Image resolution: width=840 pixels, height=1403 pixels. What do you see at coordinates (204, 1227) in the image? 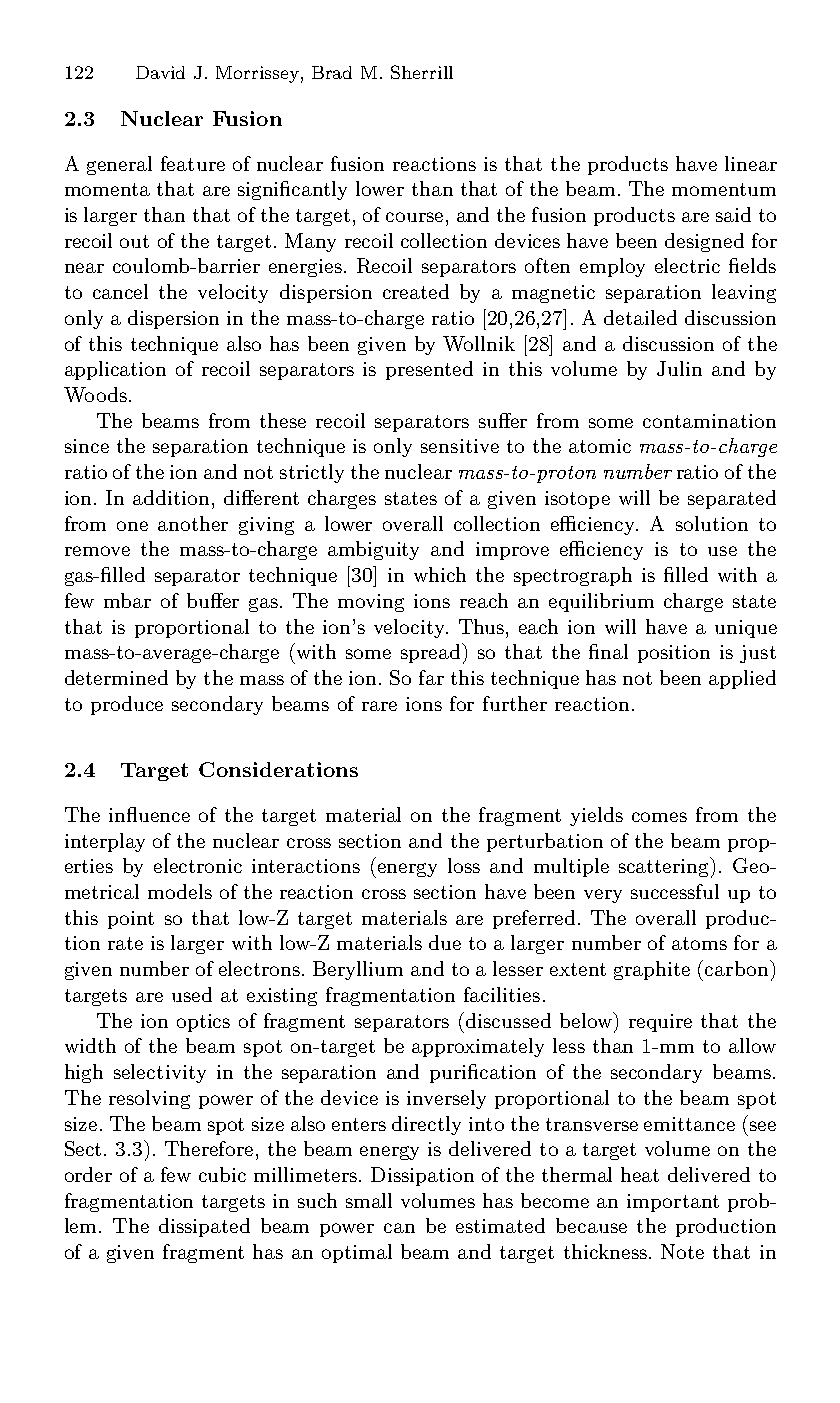
I see `dissipated` at bounding box center [204, 1227].
